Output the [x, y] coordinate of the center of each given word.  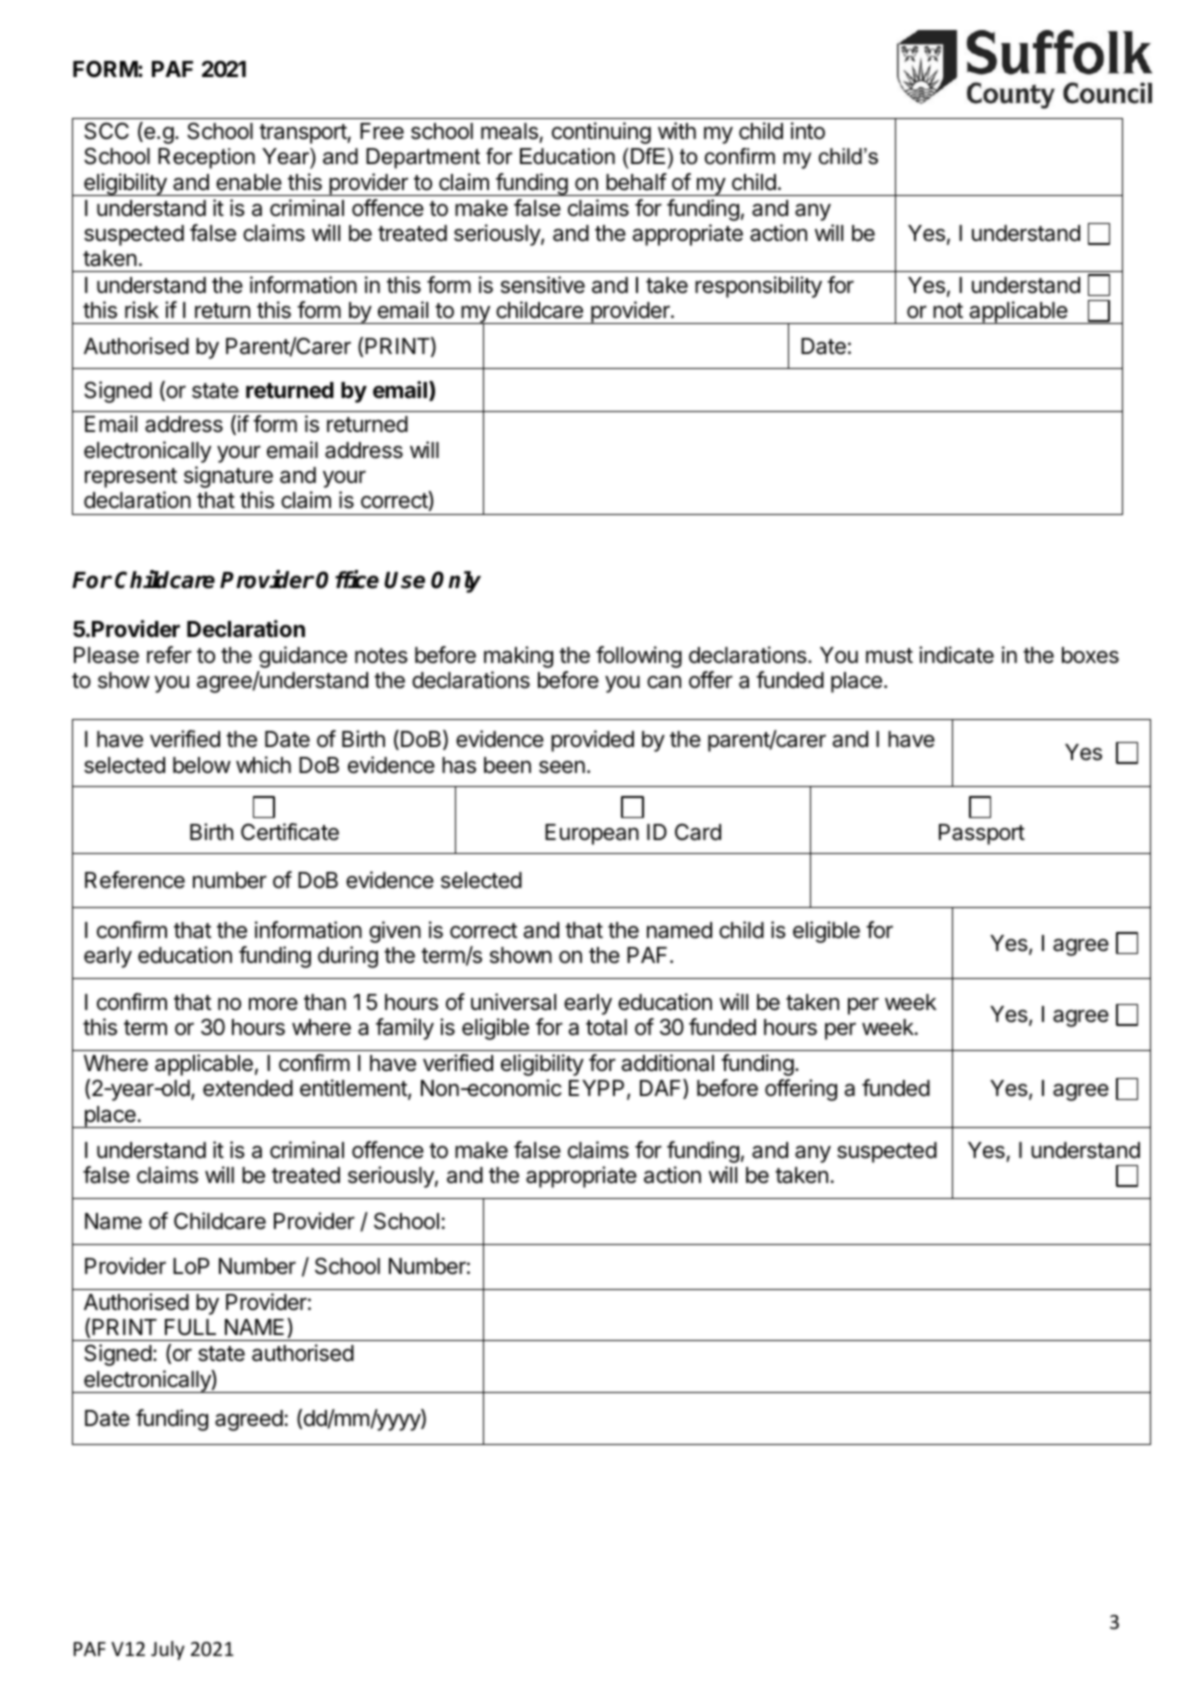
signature [228, 477]
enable [249, 182]
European [592, 834]
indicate [956, 655]
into [808, 131]
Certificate [290, 832]
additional [667, 1063]
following [639, 657]
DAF [662, 1089]
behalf [636, 182]
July [168, 1650]
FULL [190, 1327]
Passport [982, 834]
